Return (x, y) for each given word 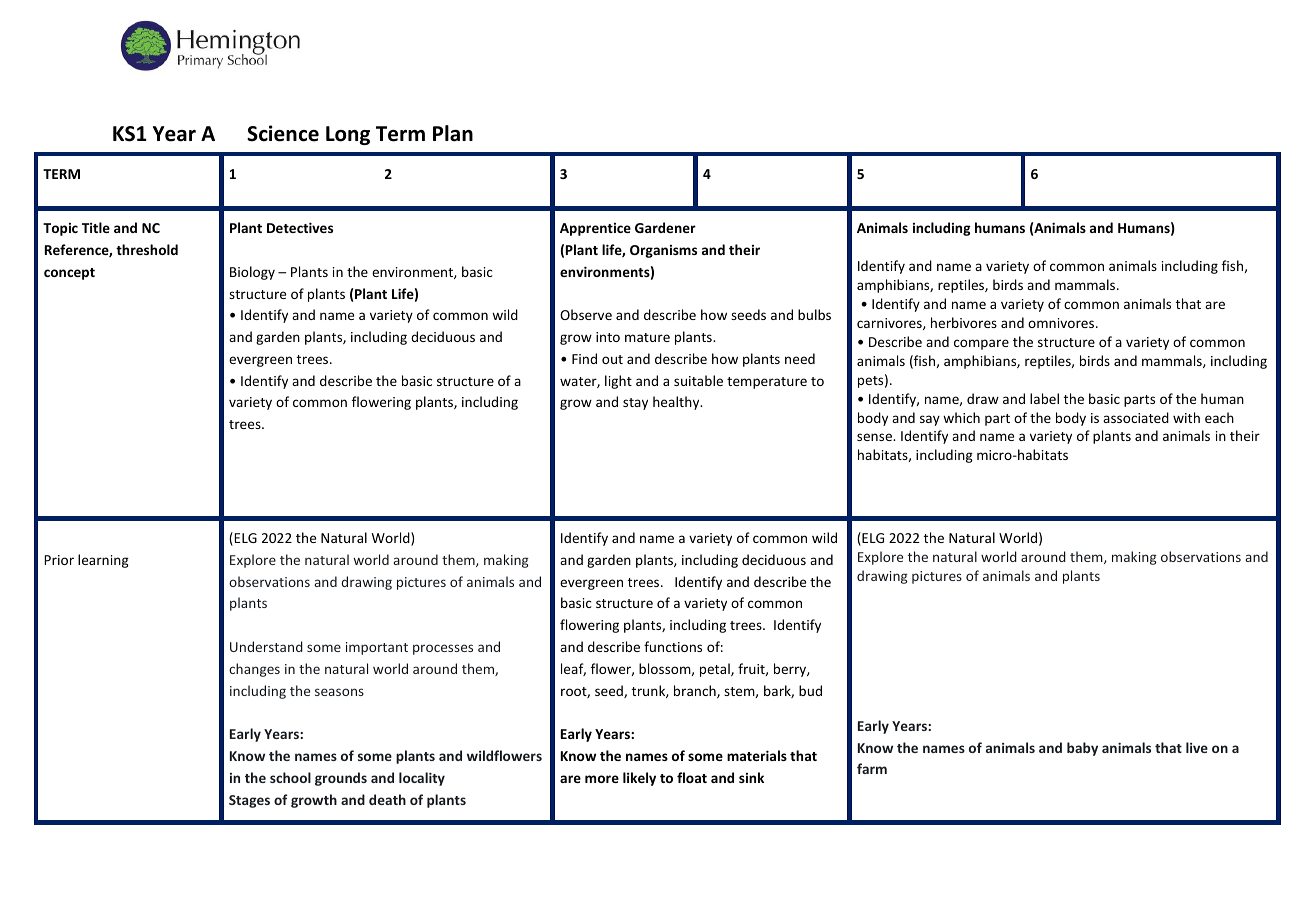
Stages (249, 801)
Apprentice (595, 229)
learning (103, 561)
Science (283, 133)
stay (635, 404)
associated (1136, 417)
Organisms (663, 251)
